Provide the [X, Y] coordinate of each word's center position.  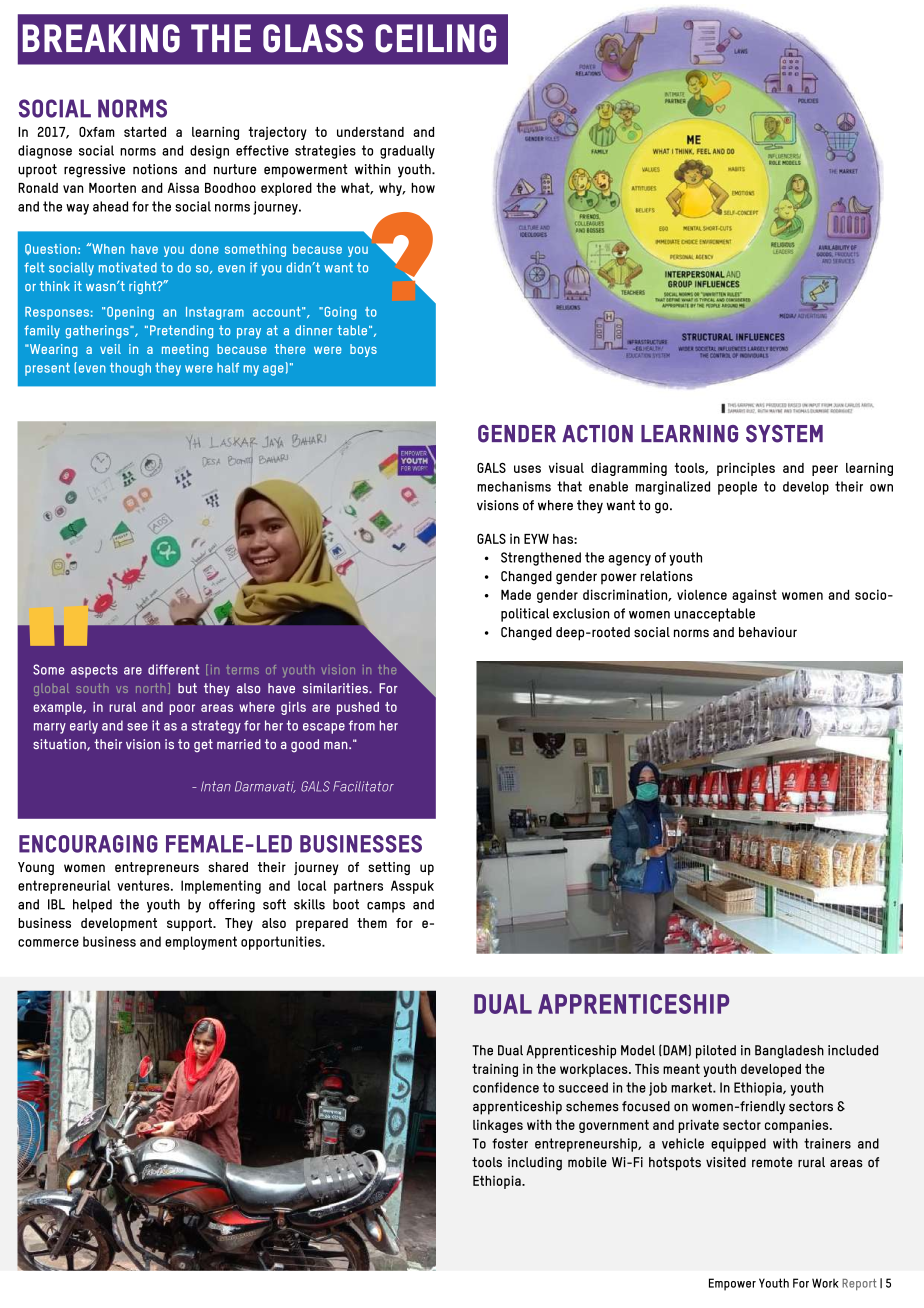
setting [389, 868]
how [423, 188]
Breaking [101, 38]
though [130, 369]
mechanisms [514, 486]
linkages [498, 1126]
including [535, 1164]
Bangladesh [789, 1052]
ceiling [436, 38]
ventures [144, 885]
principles [746, 469]
